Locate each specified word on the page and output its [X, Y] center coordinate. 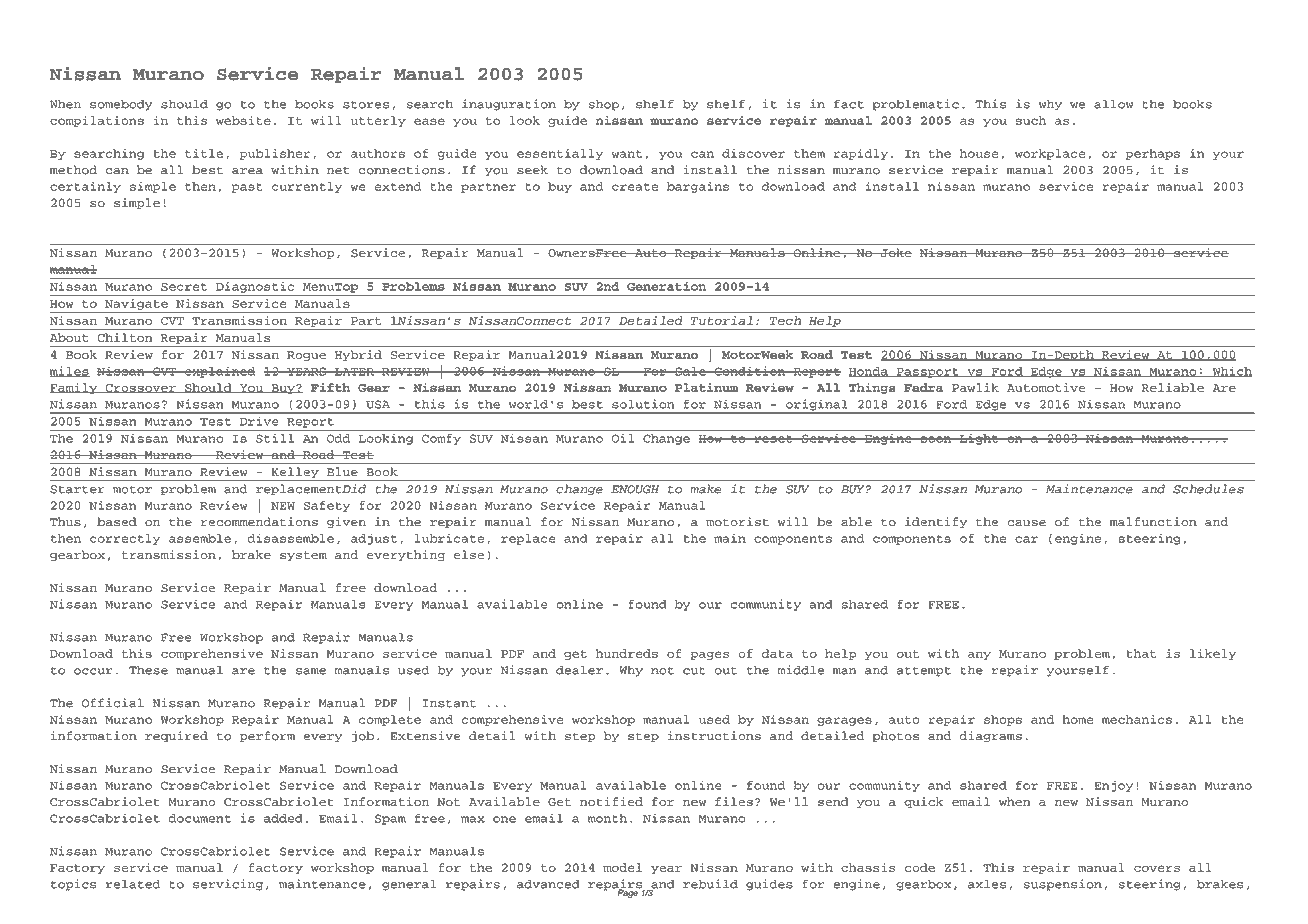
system [303, 556]
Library [136, 28]
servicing [228, 885]
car [1026, 539]
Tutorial [722, 320]
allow [1113, 104]
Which [1231, 371]
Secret [184, 286]
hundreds [627, 653]
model [622, 867]
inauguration [509, 105]
